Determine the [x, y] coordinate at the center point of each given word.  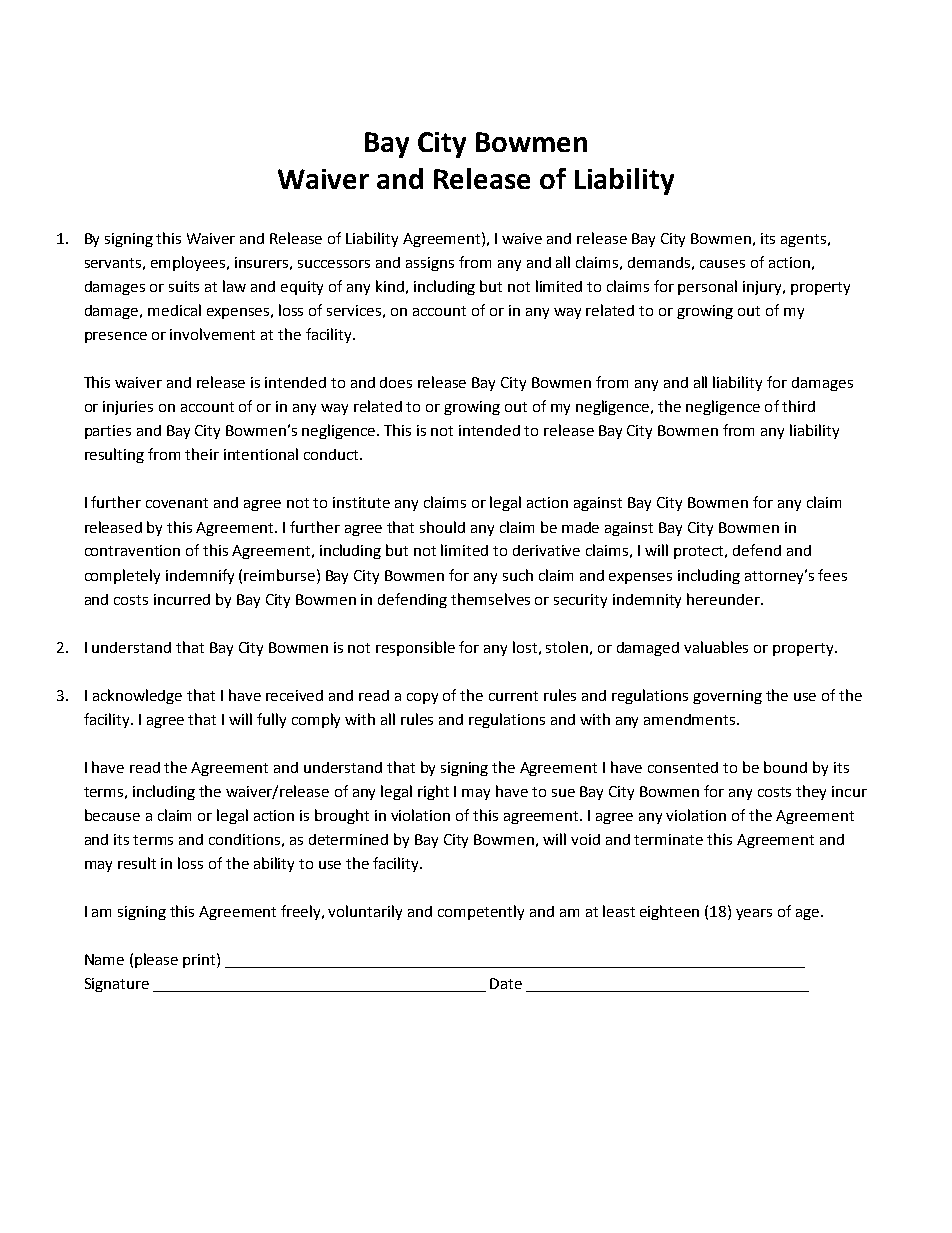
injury [763, 288]
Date [506, 983]
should [442, 527]
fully [271, 720]
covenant [177, 503]
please [156, 960]
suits [184, 286]
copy [422, 698]
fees [832, 575]
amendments [691, 719]
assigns [430, 264]
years [754, 914]
